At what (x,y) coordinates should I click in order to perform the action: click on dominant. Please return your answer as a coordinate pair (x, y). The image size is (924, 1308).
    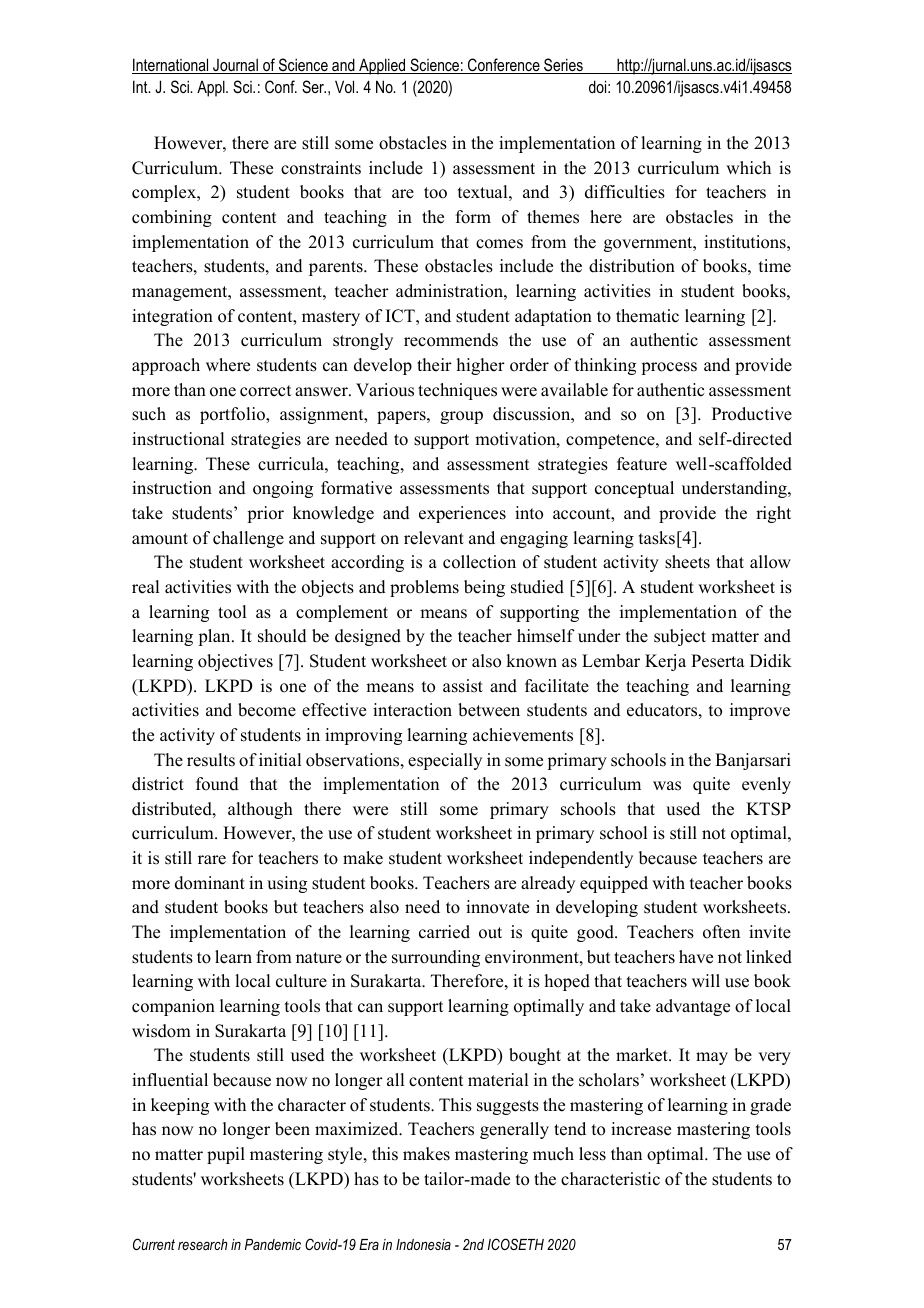
    Looking at the image, I should click on (210, 883).
